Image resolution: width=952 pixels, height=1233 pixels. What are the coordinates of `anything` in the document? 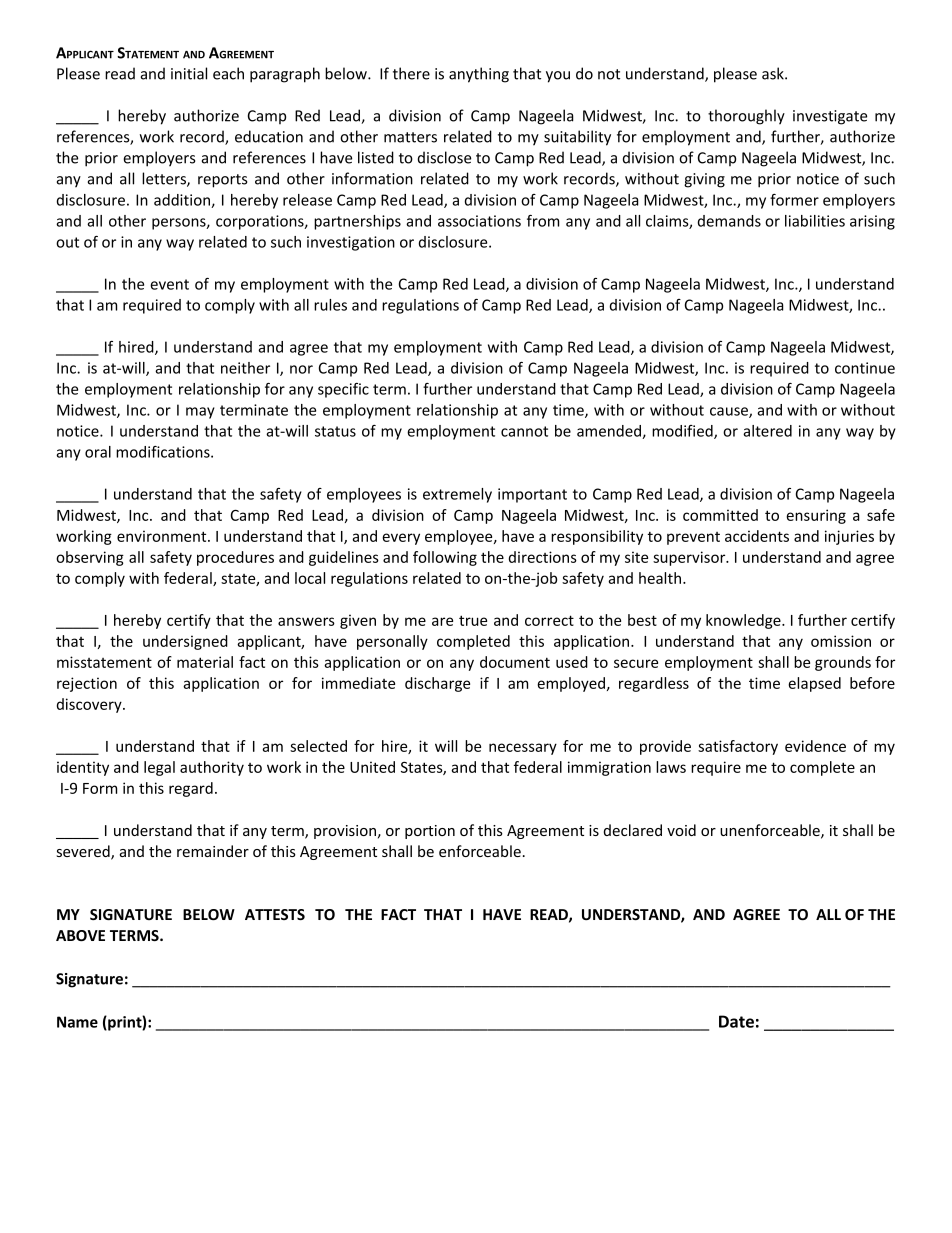 It's located at (479, 75).
